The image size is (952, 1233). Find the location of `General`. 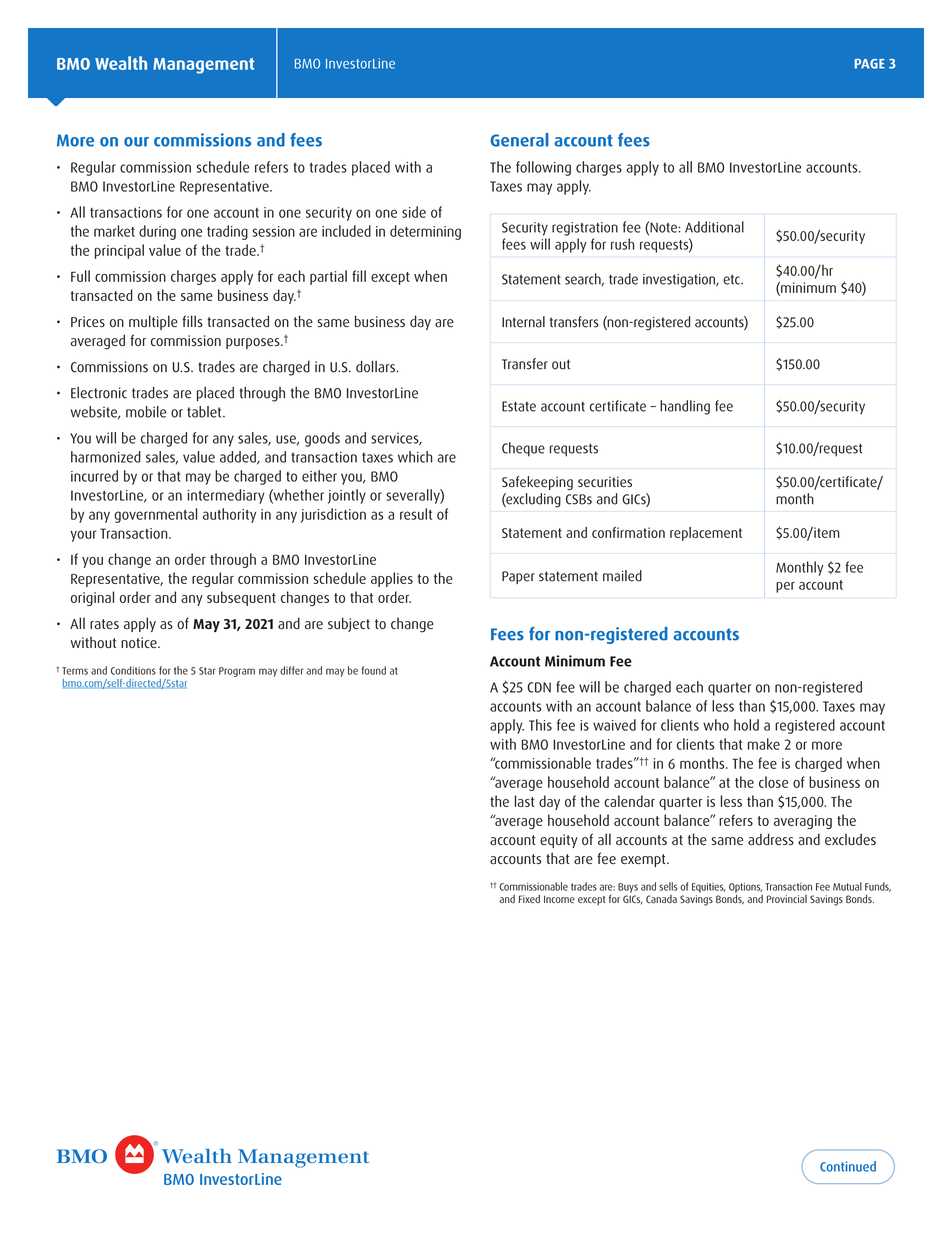

General is located at coordinates (519, 140).
